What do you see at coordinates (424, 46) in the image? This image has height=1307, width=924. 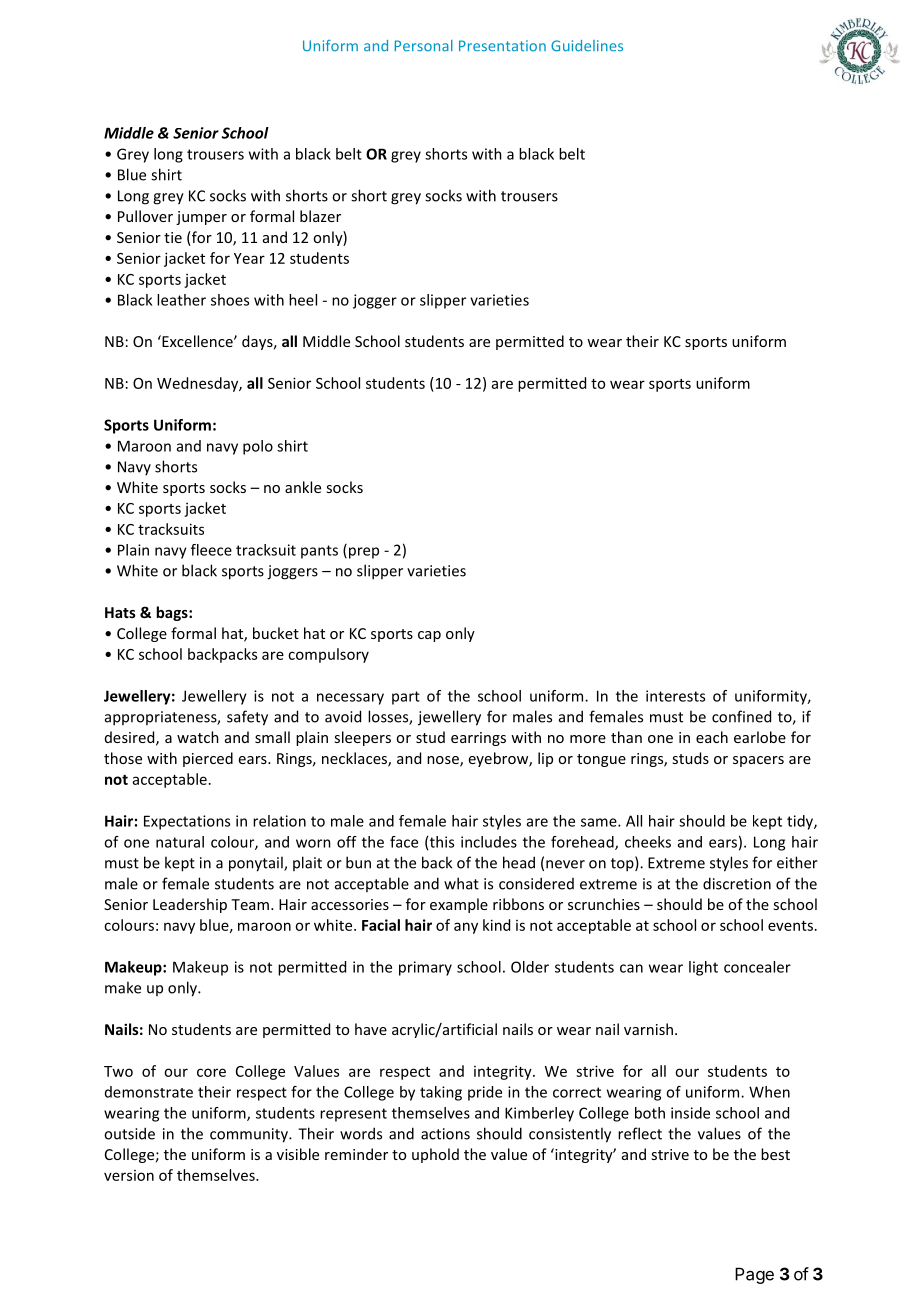 I see `Personal` at bounding box center [424, 46].
